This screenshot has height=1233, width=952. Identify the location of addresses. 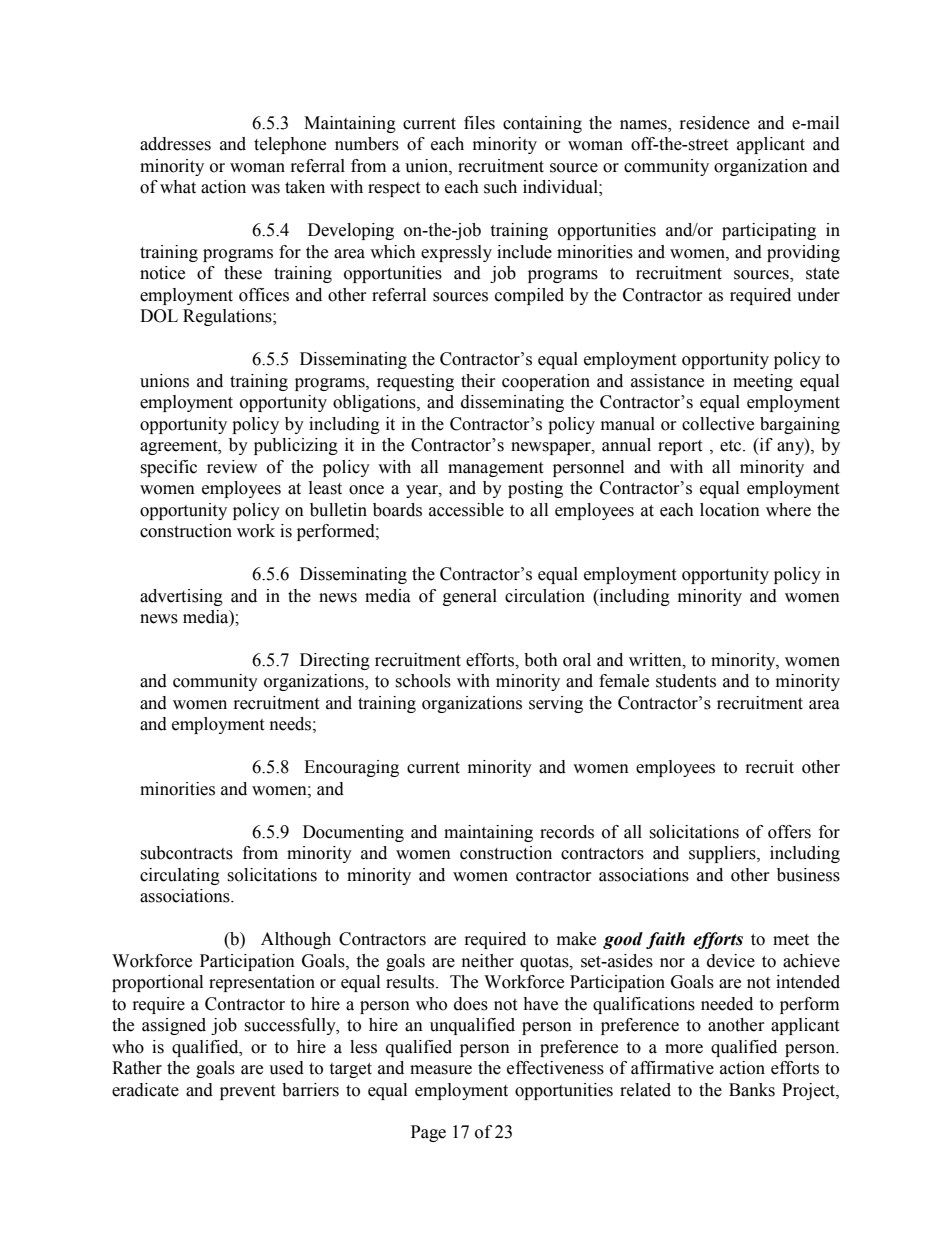
(175, 144).
